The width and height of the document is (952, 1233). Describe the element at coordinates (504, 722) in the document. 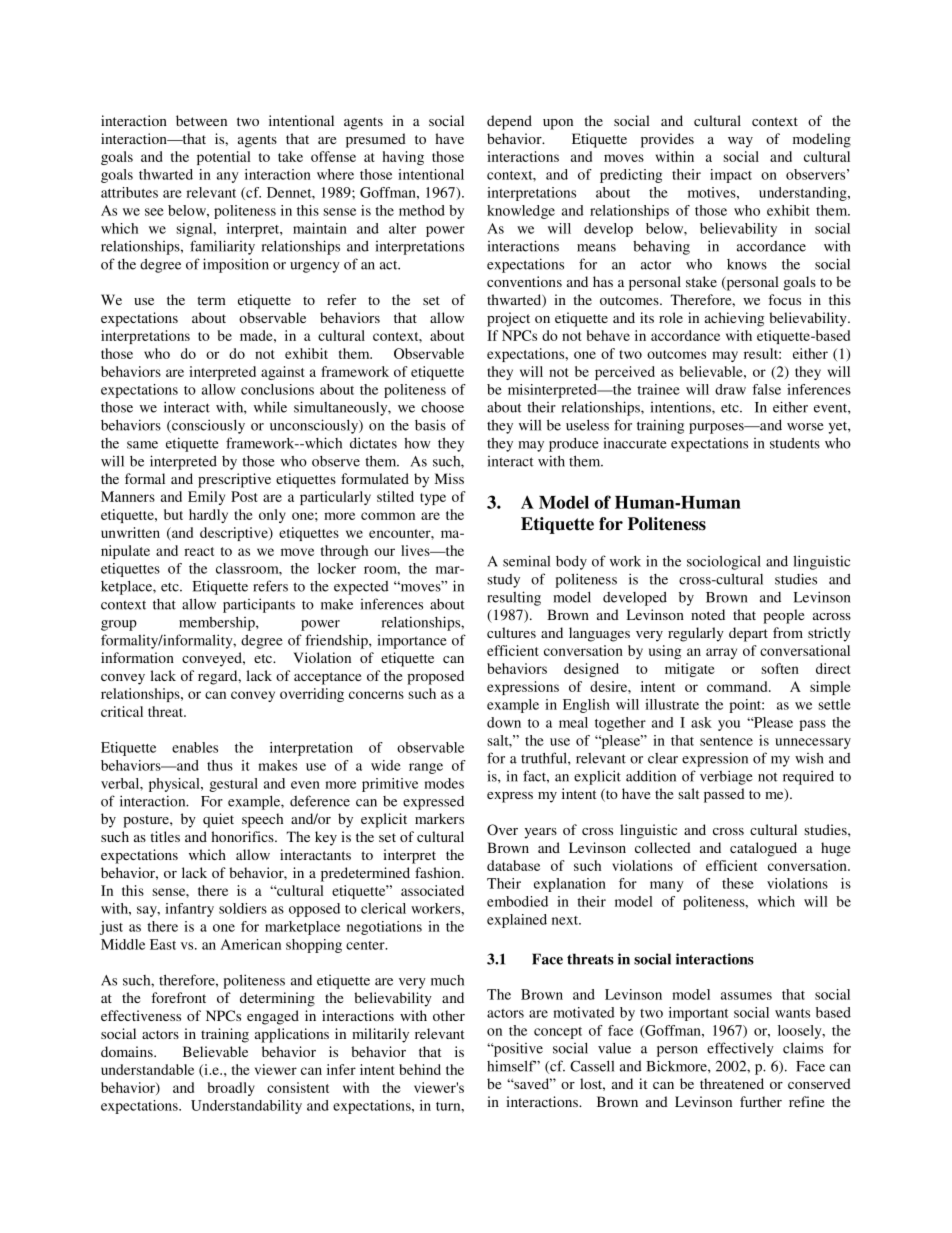

I see `down` at that location.
